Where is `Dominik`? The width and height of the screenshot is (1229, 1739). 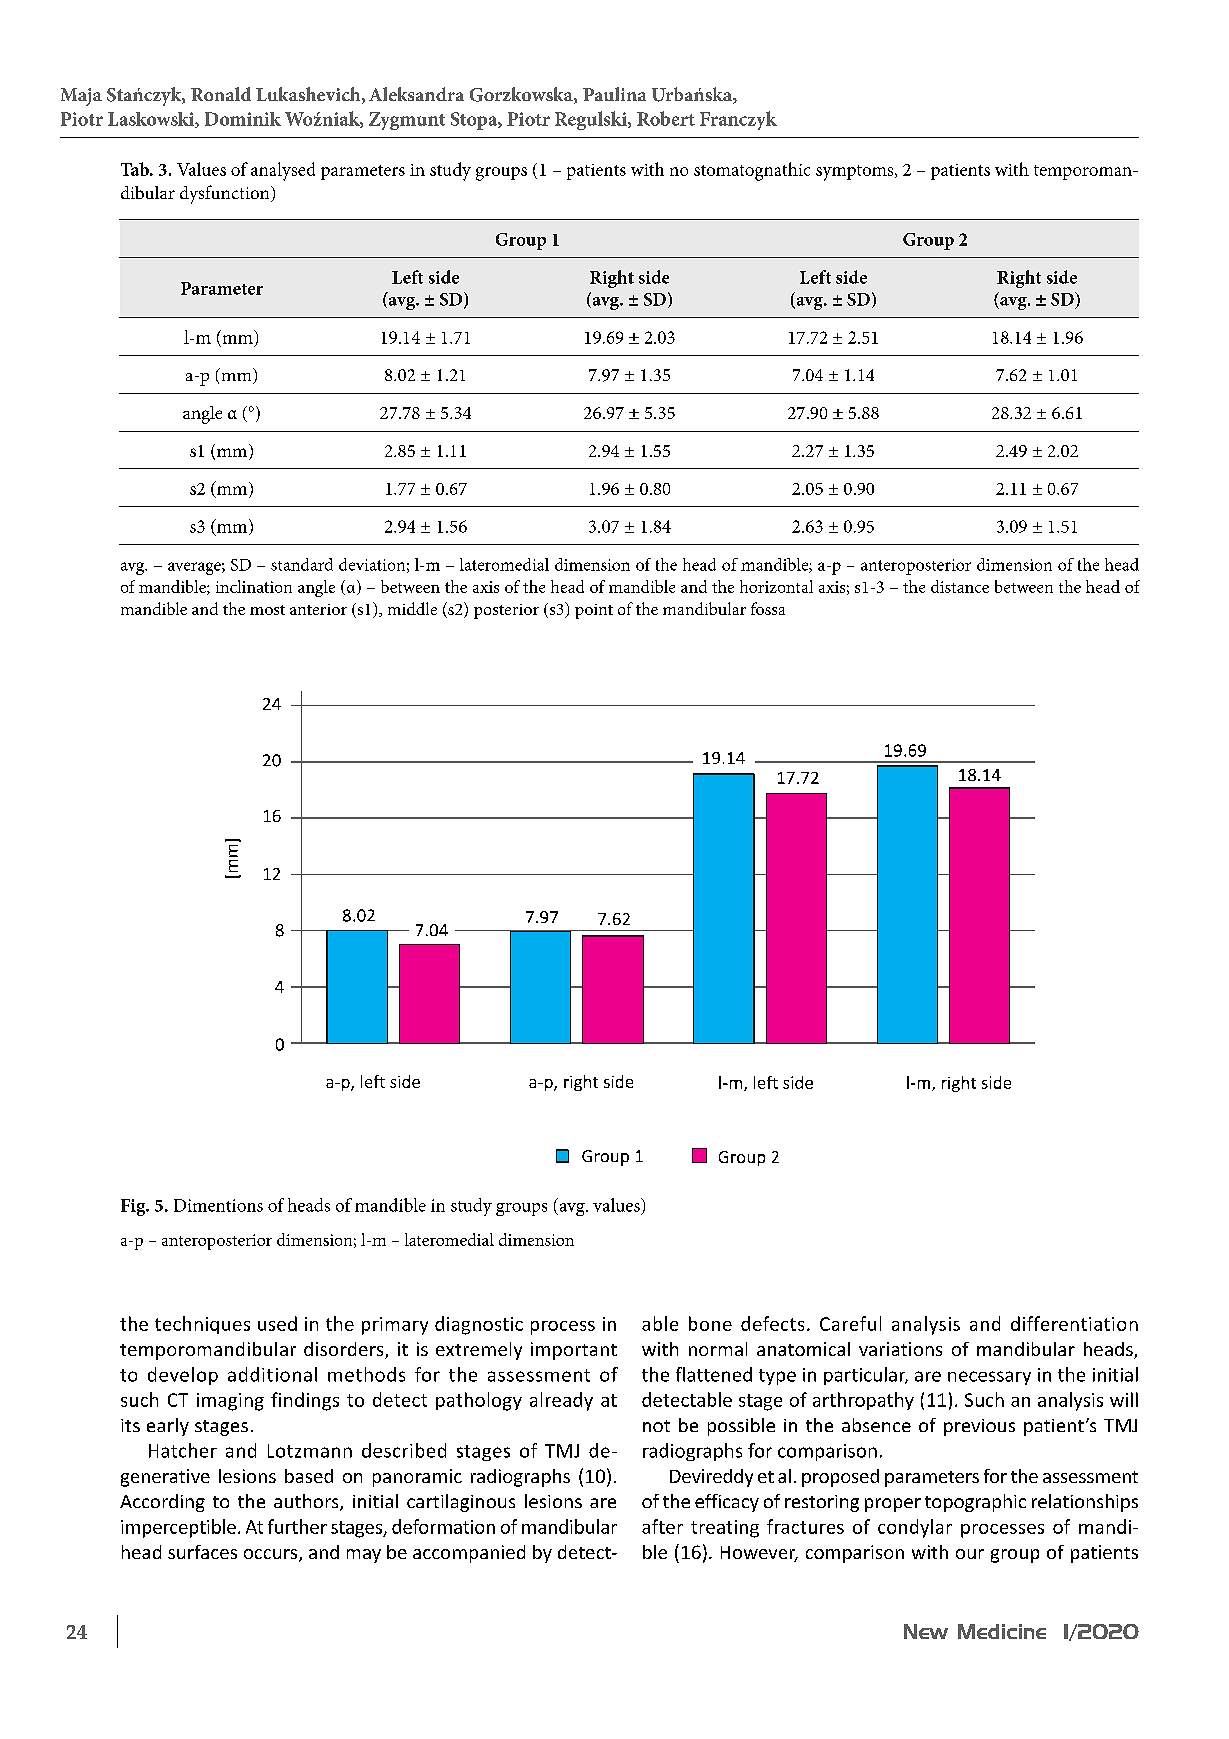 Dominik is located at coordinates (243, 119).
